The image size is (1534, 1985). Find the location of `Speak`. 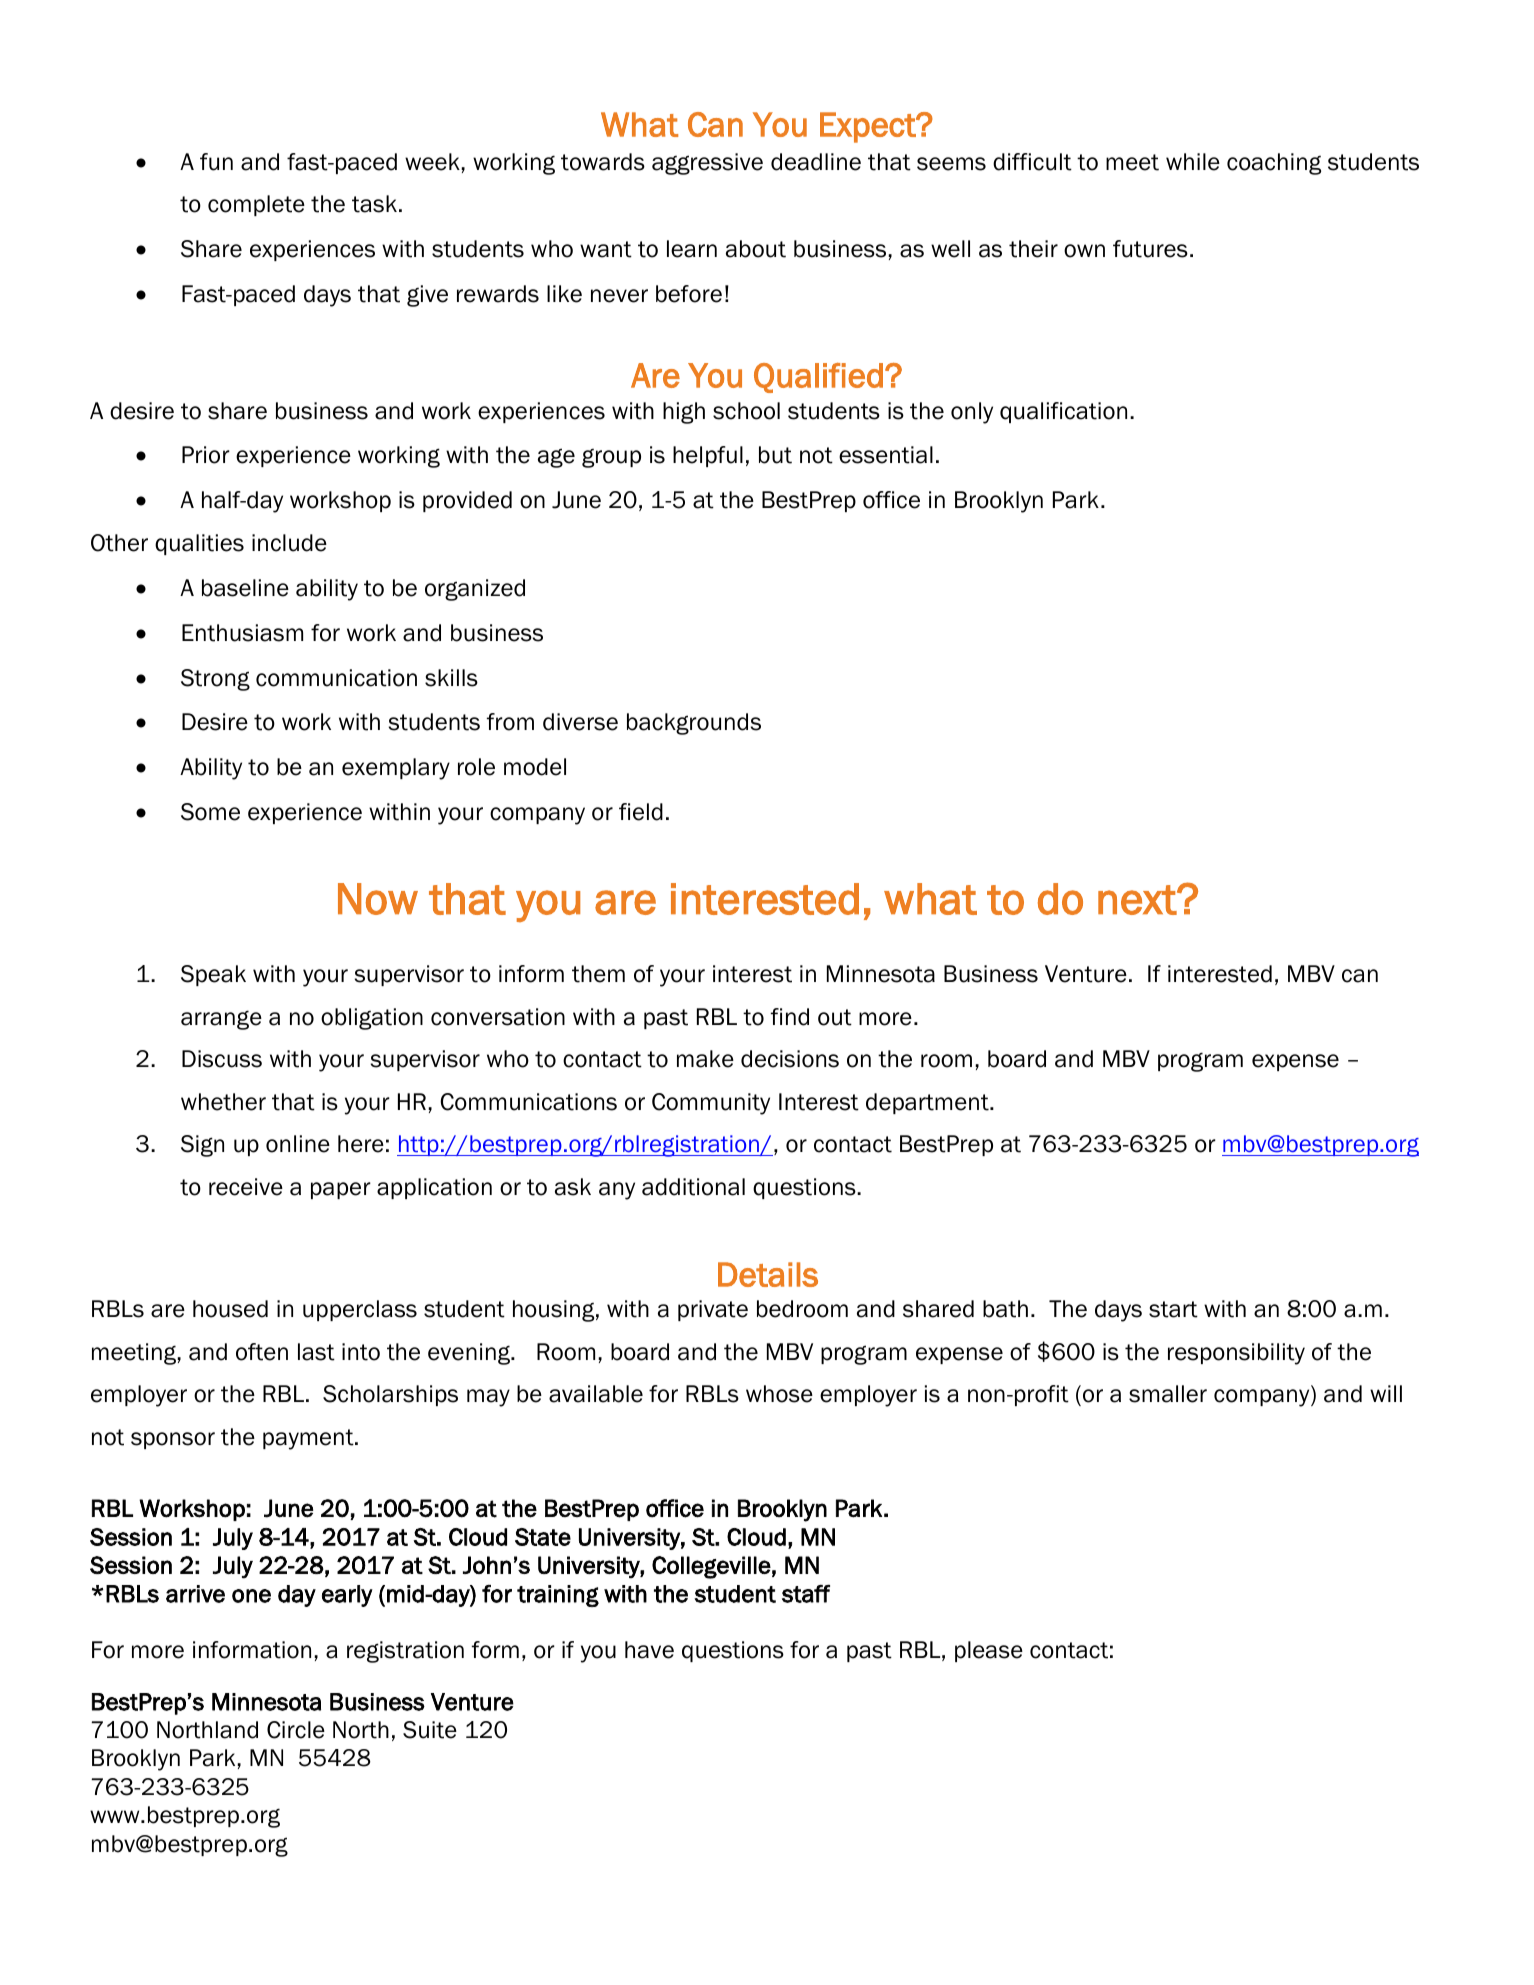

Speak is located at coordinates (213, 975).
